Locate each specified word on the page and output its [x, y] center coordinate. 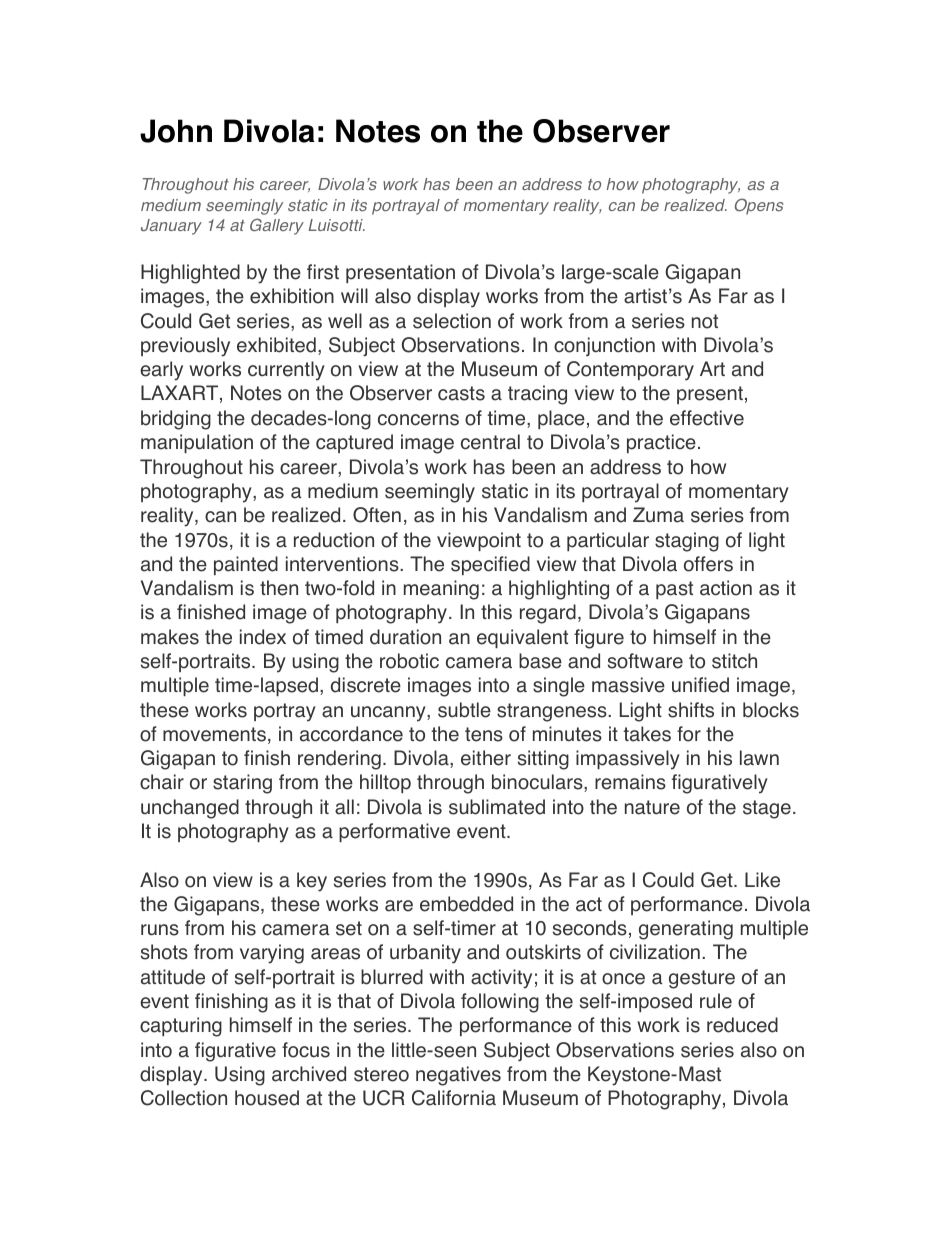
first [323, 272]
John [176, 131]
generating [686, 930]
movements [214, 734]
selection [452, 321]
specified [490, 565]
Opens [759, 206]
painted [246, 565]
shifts [691, 710]
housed [267, 1098]
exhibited [276, 345]
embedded [466, 904]
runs [160, 930]
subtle [464, 710]
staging [687, 542]
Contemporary [630, 371]
